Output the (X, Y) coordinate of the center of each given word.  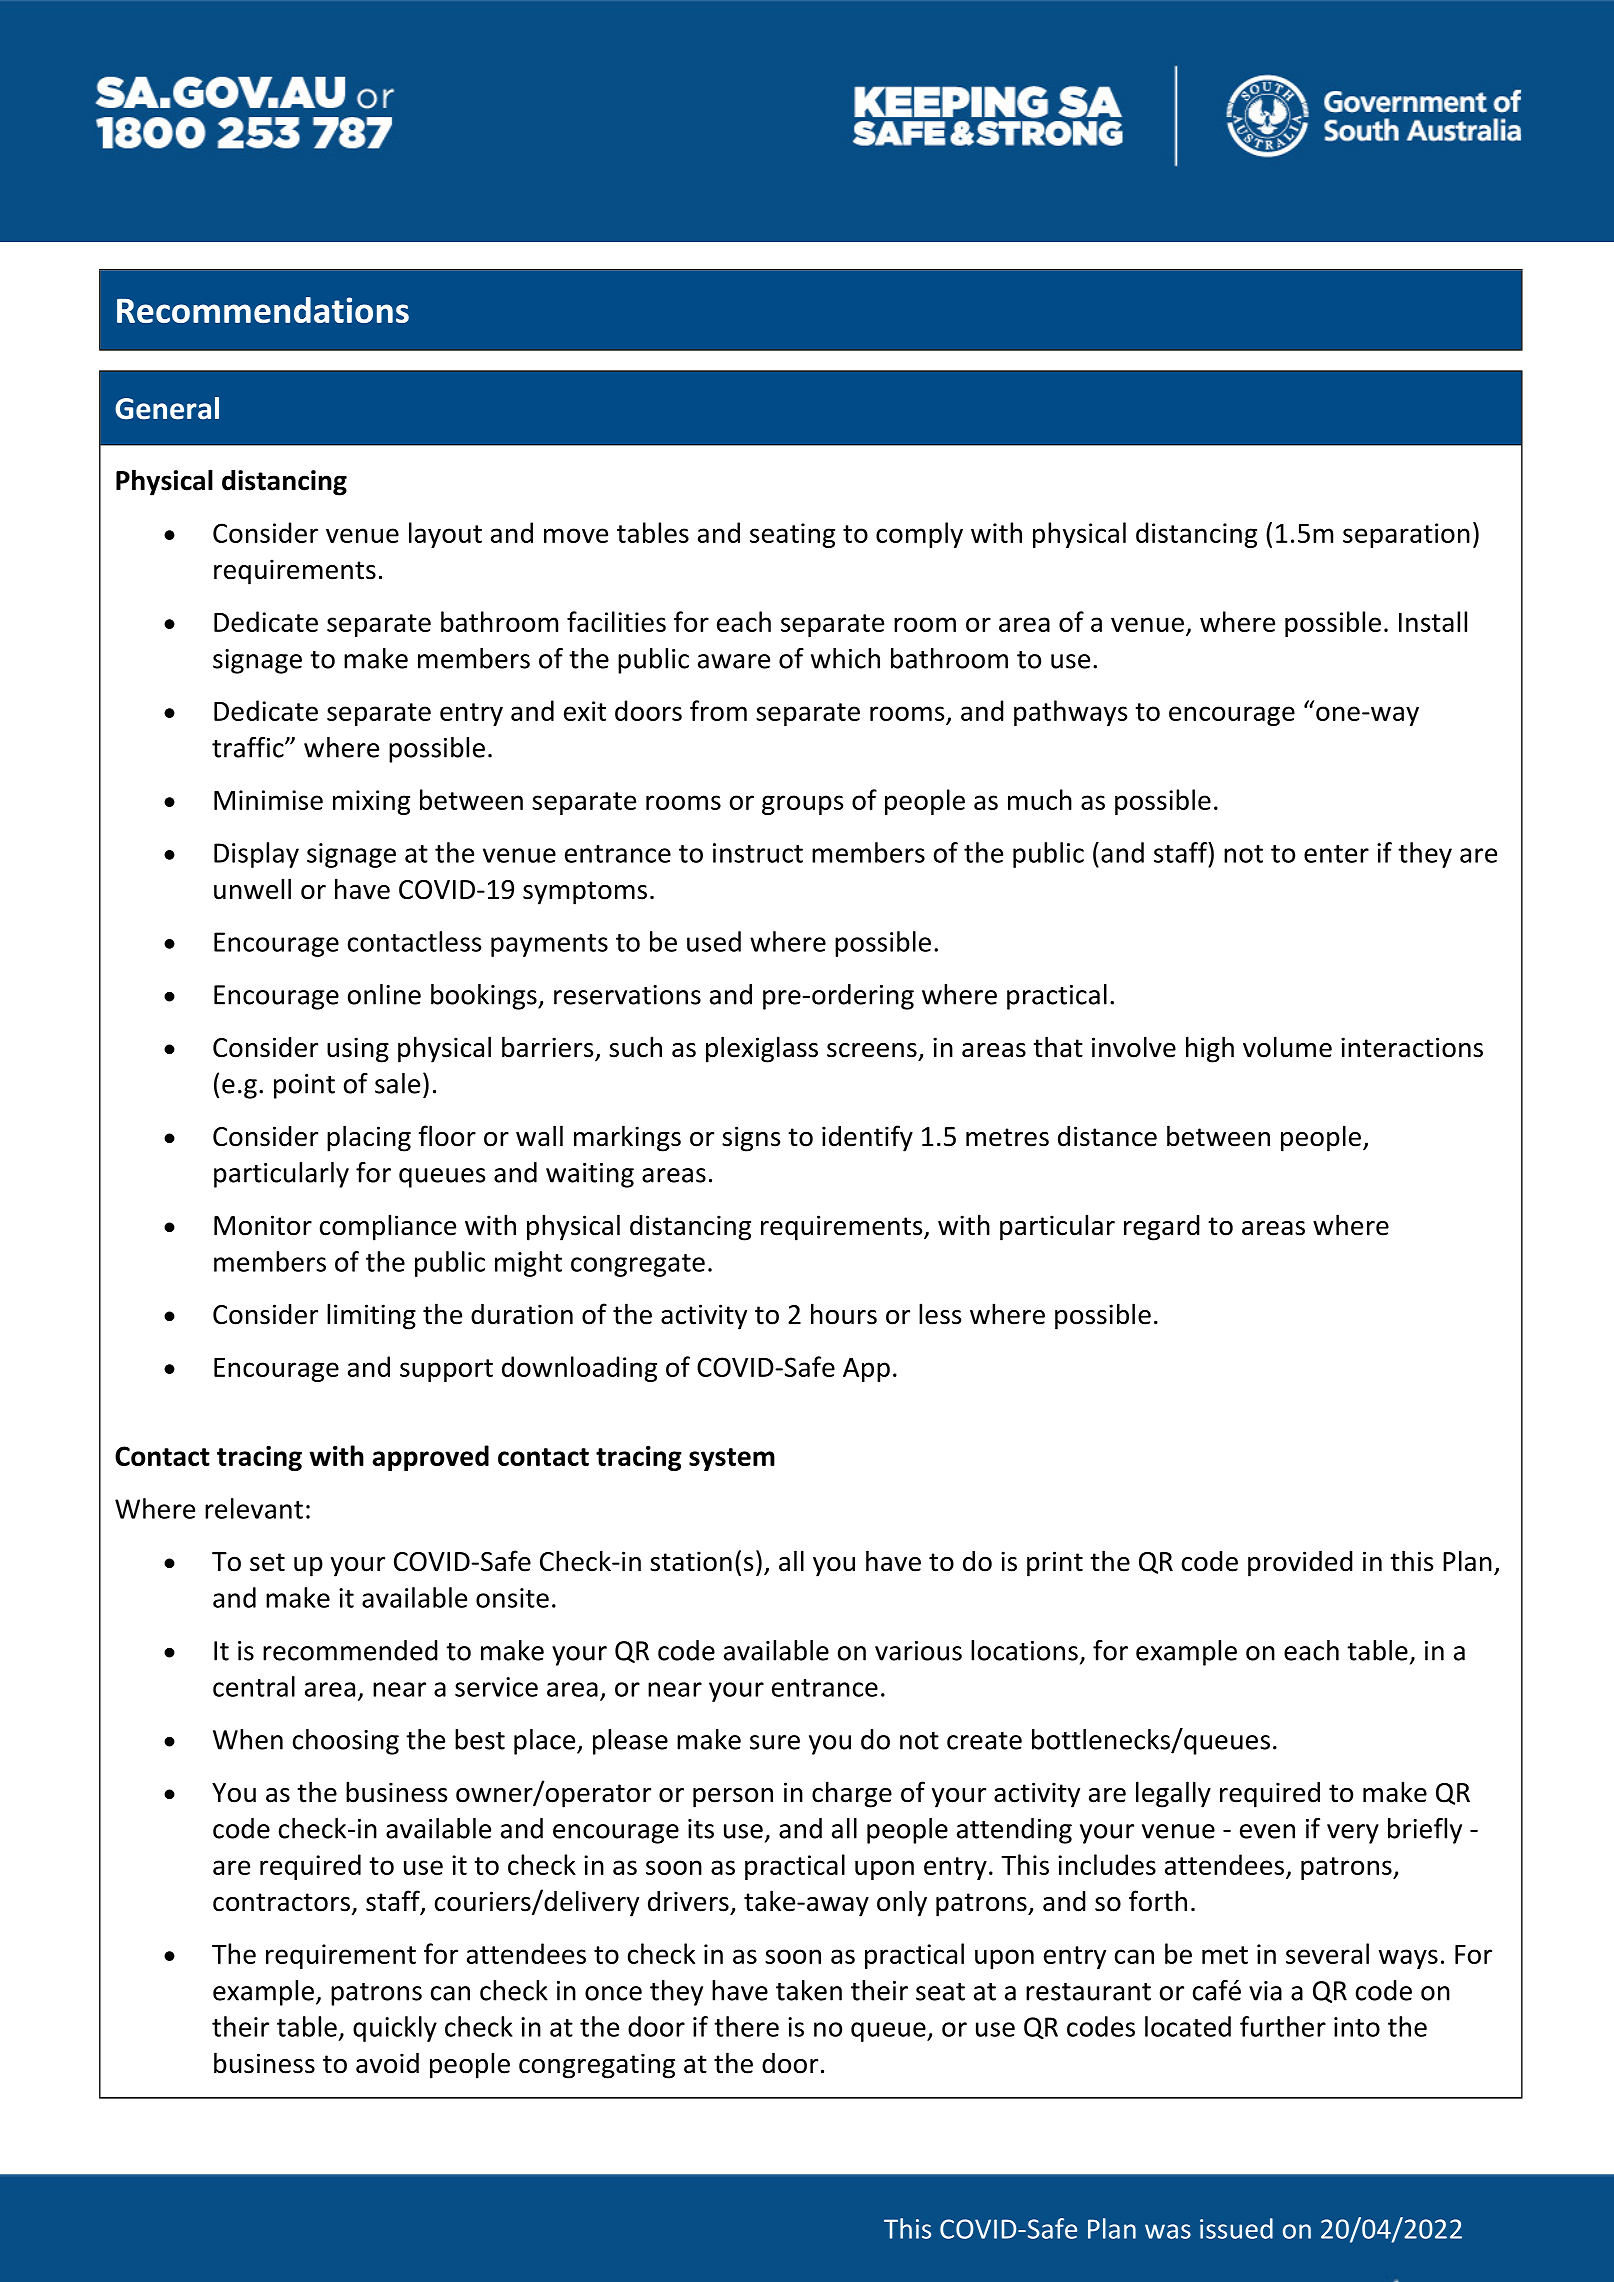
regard (1162, 1228)
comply (919, 535)
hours (844, 1314)
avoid (387, 2063)
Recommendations (263, 310)
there (746, 2026)
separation (1406, 535)
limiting (371, 1316)
